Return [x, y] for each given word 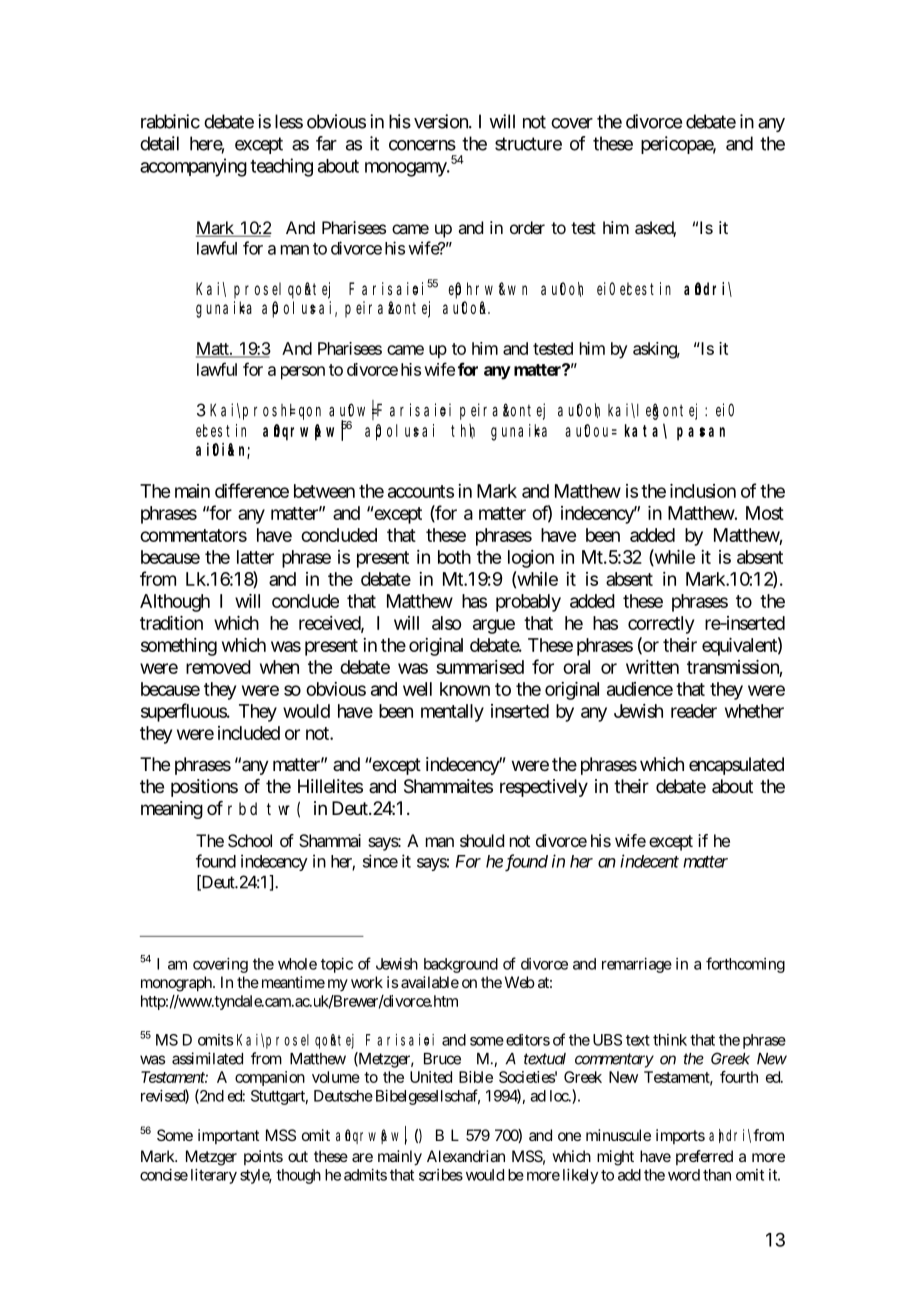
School [250, 840]
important [229, 1136]
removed [218, 667]
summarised [480, 667]
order [527, 227]
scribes [441, 1175]
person [303, 373]
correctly [661, 625]
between [324, 491]
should [482, 840]
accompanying [193, 167]
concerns [422, 145]
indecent [649, 861]
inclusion [703, 491]
